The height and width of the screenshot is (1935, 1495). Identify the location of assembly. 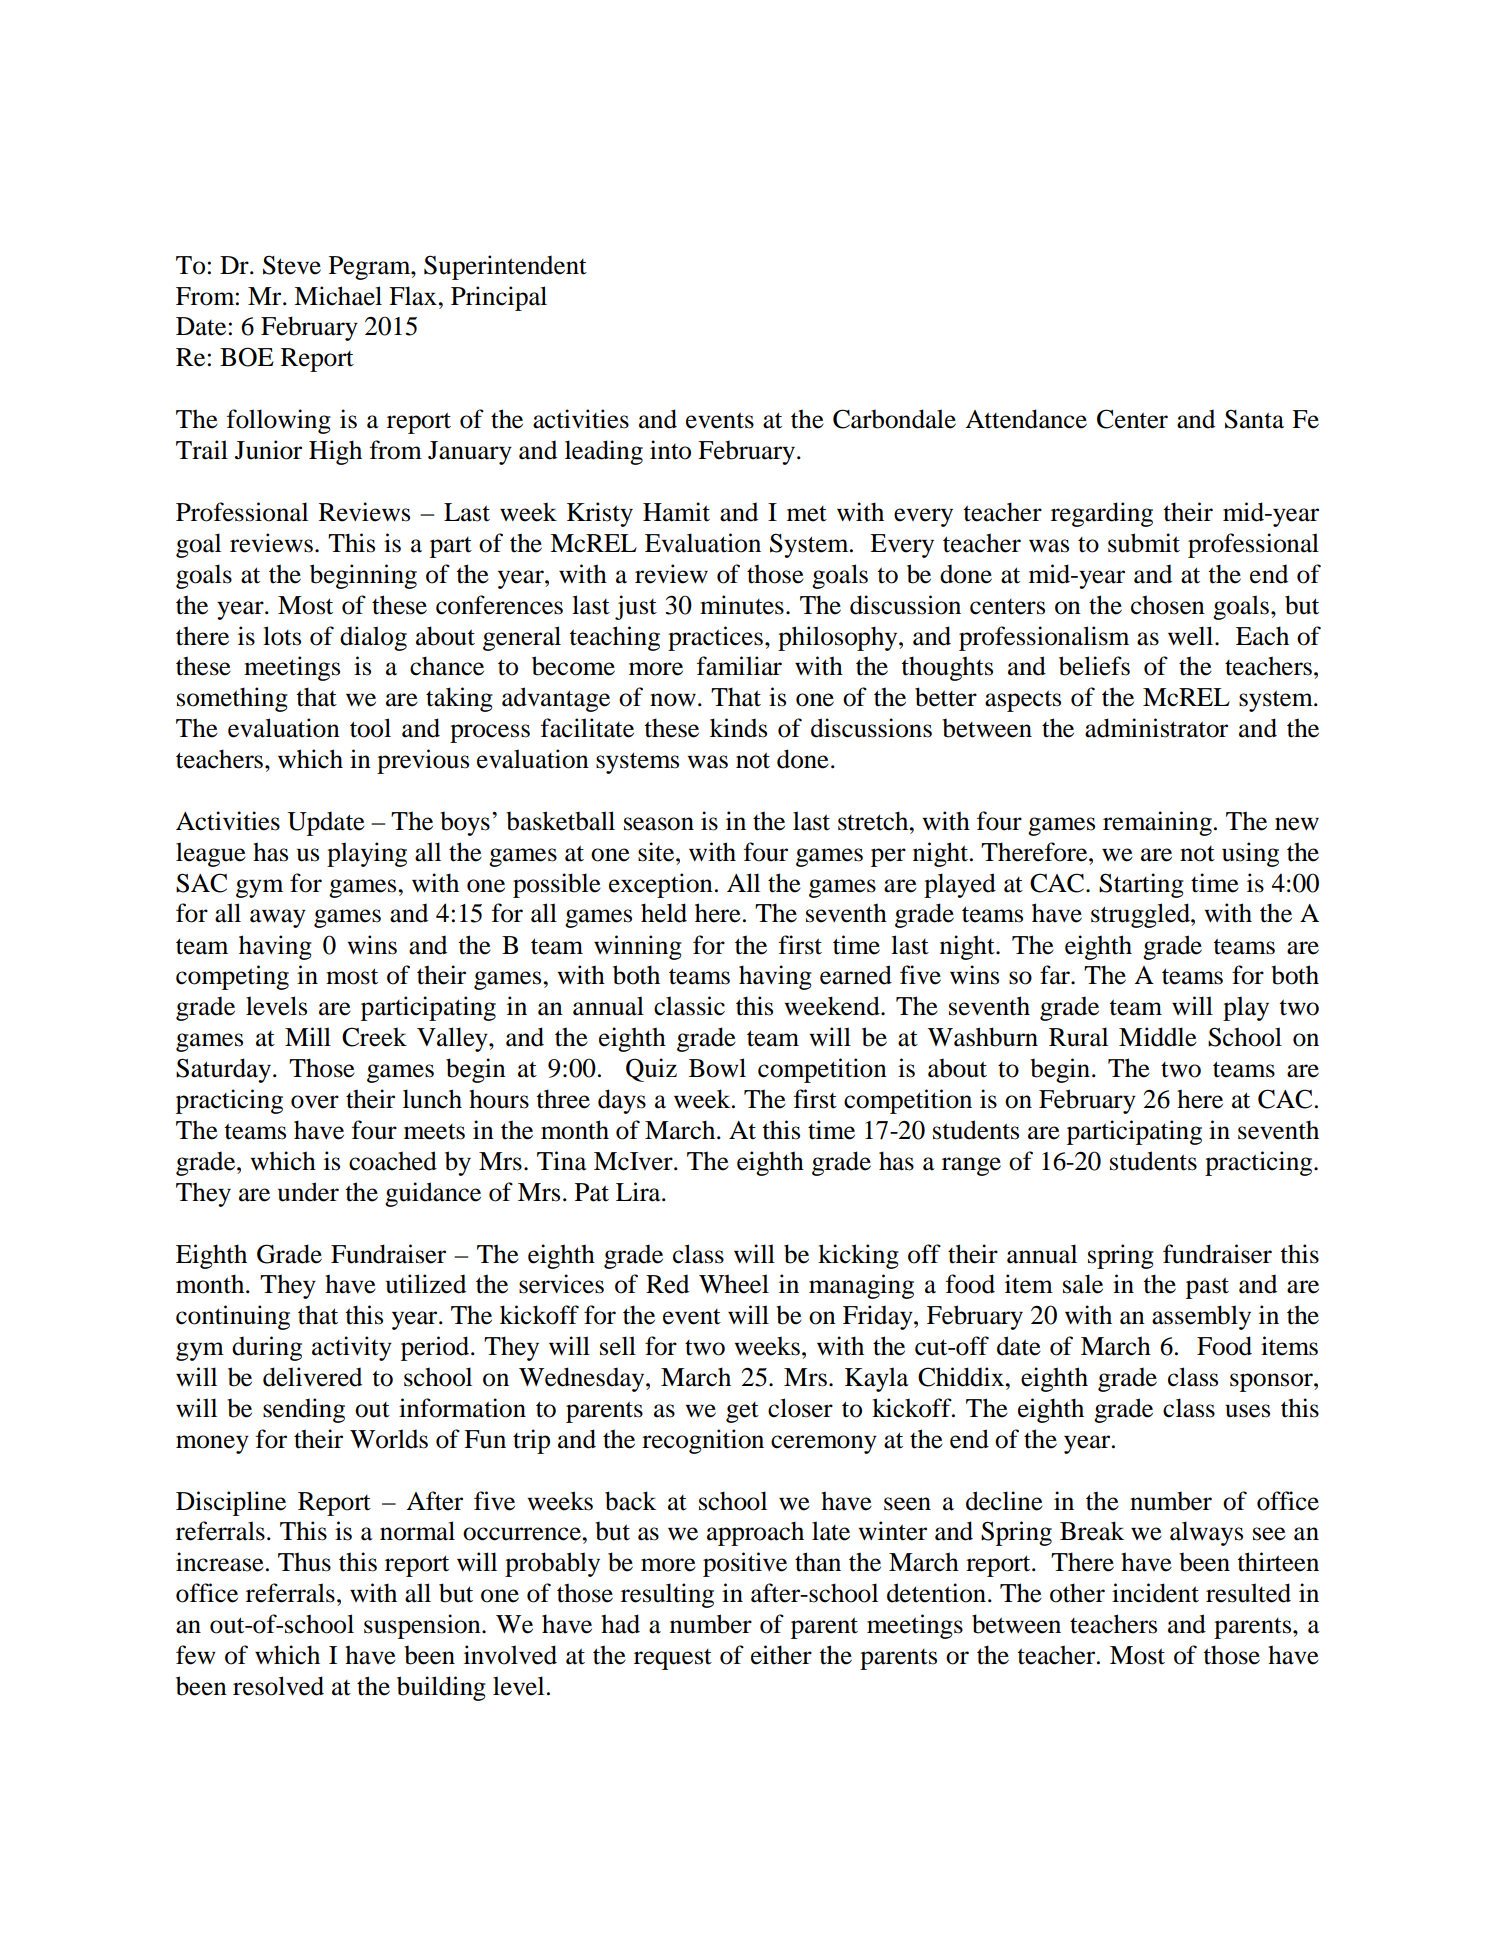
(1201, 1317).
